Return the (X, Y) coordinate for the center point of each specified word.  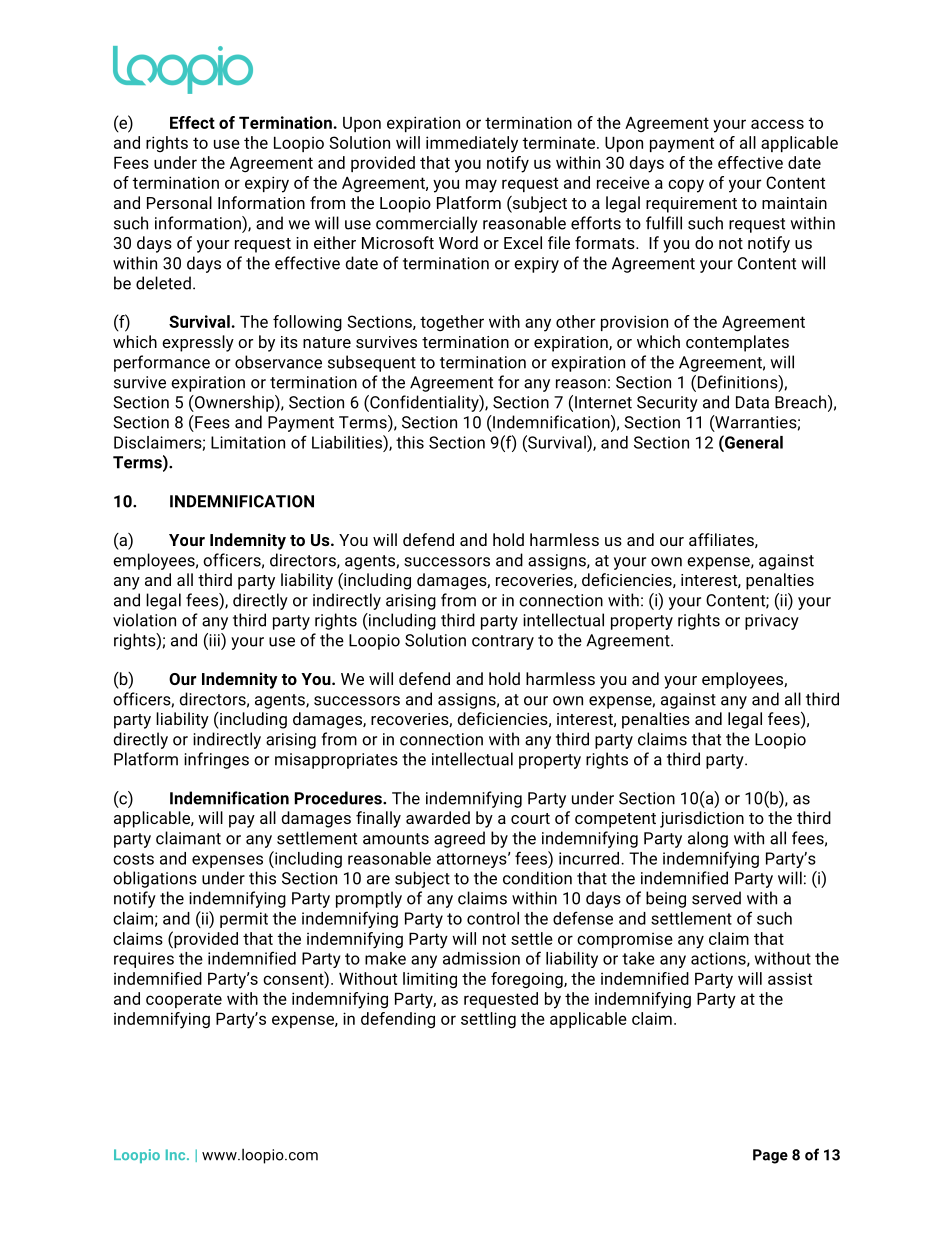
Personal (179, 202)
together (452, 323)
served (716, 898)
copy (686, 186)
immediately (472, 144)
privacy (772, 622)
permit (244, 920)
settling (488, 1020)
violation (144, 620)
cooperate (184, 1000)
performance (162, 363)
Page (770, 1156)
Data (752, 402)
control (493, 918)
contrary (503, 642)
